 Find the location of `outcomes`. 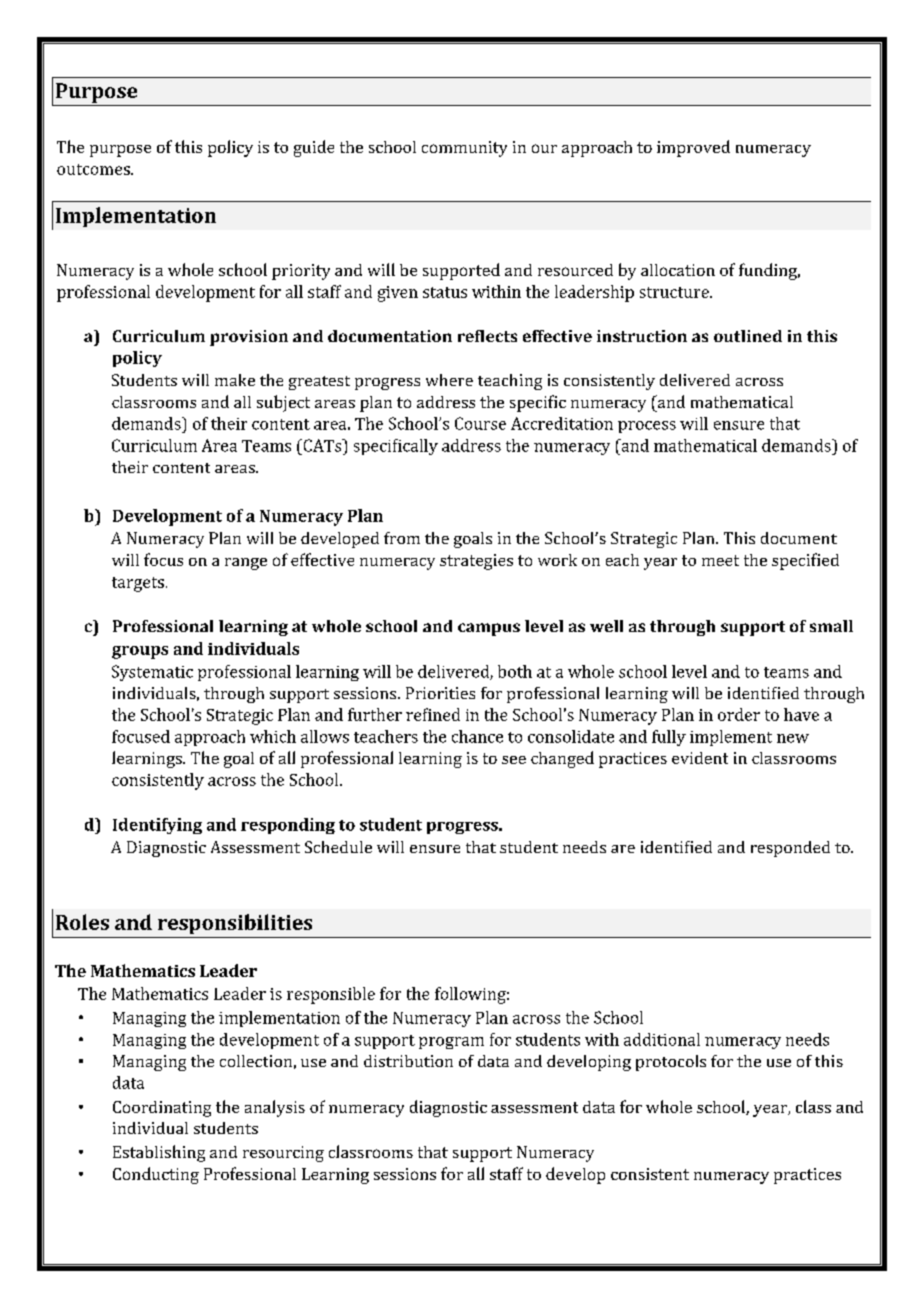

outcomes is located at coordinates (94, 169).
